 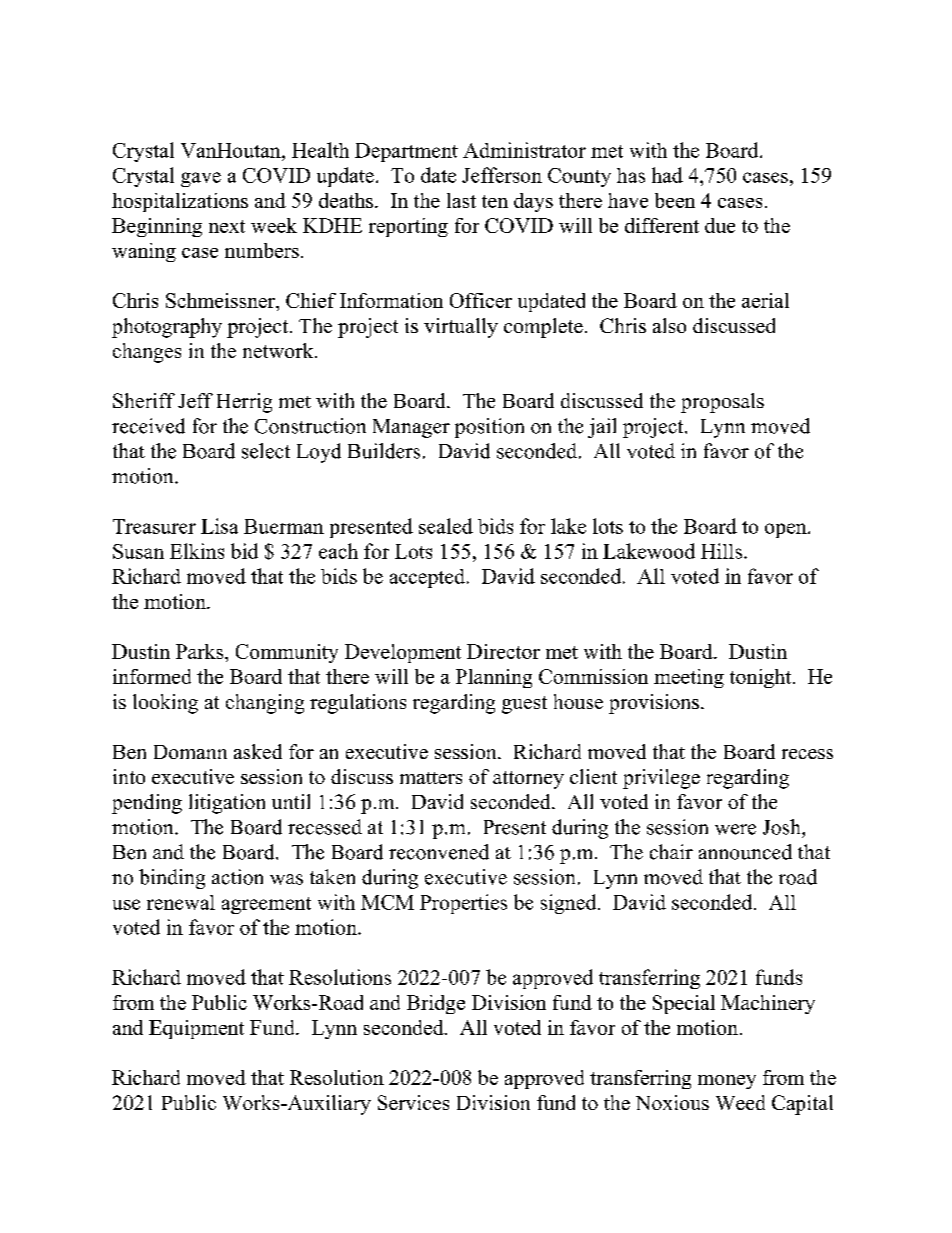 I want to click on photography, so click(x=167, y=328).
